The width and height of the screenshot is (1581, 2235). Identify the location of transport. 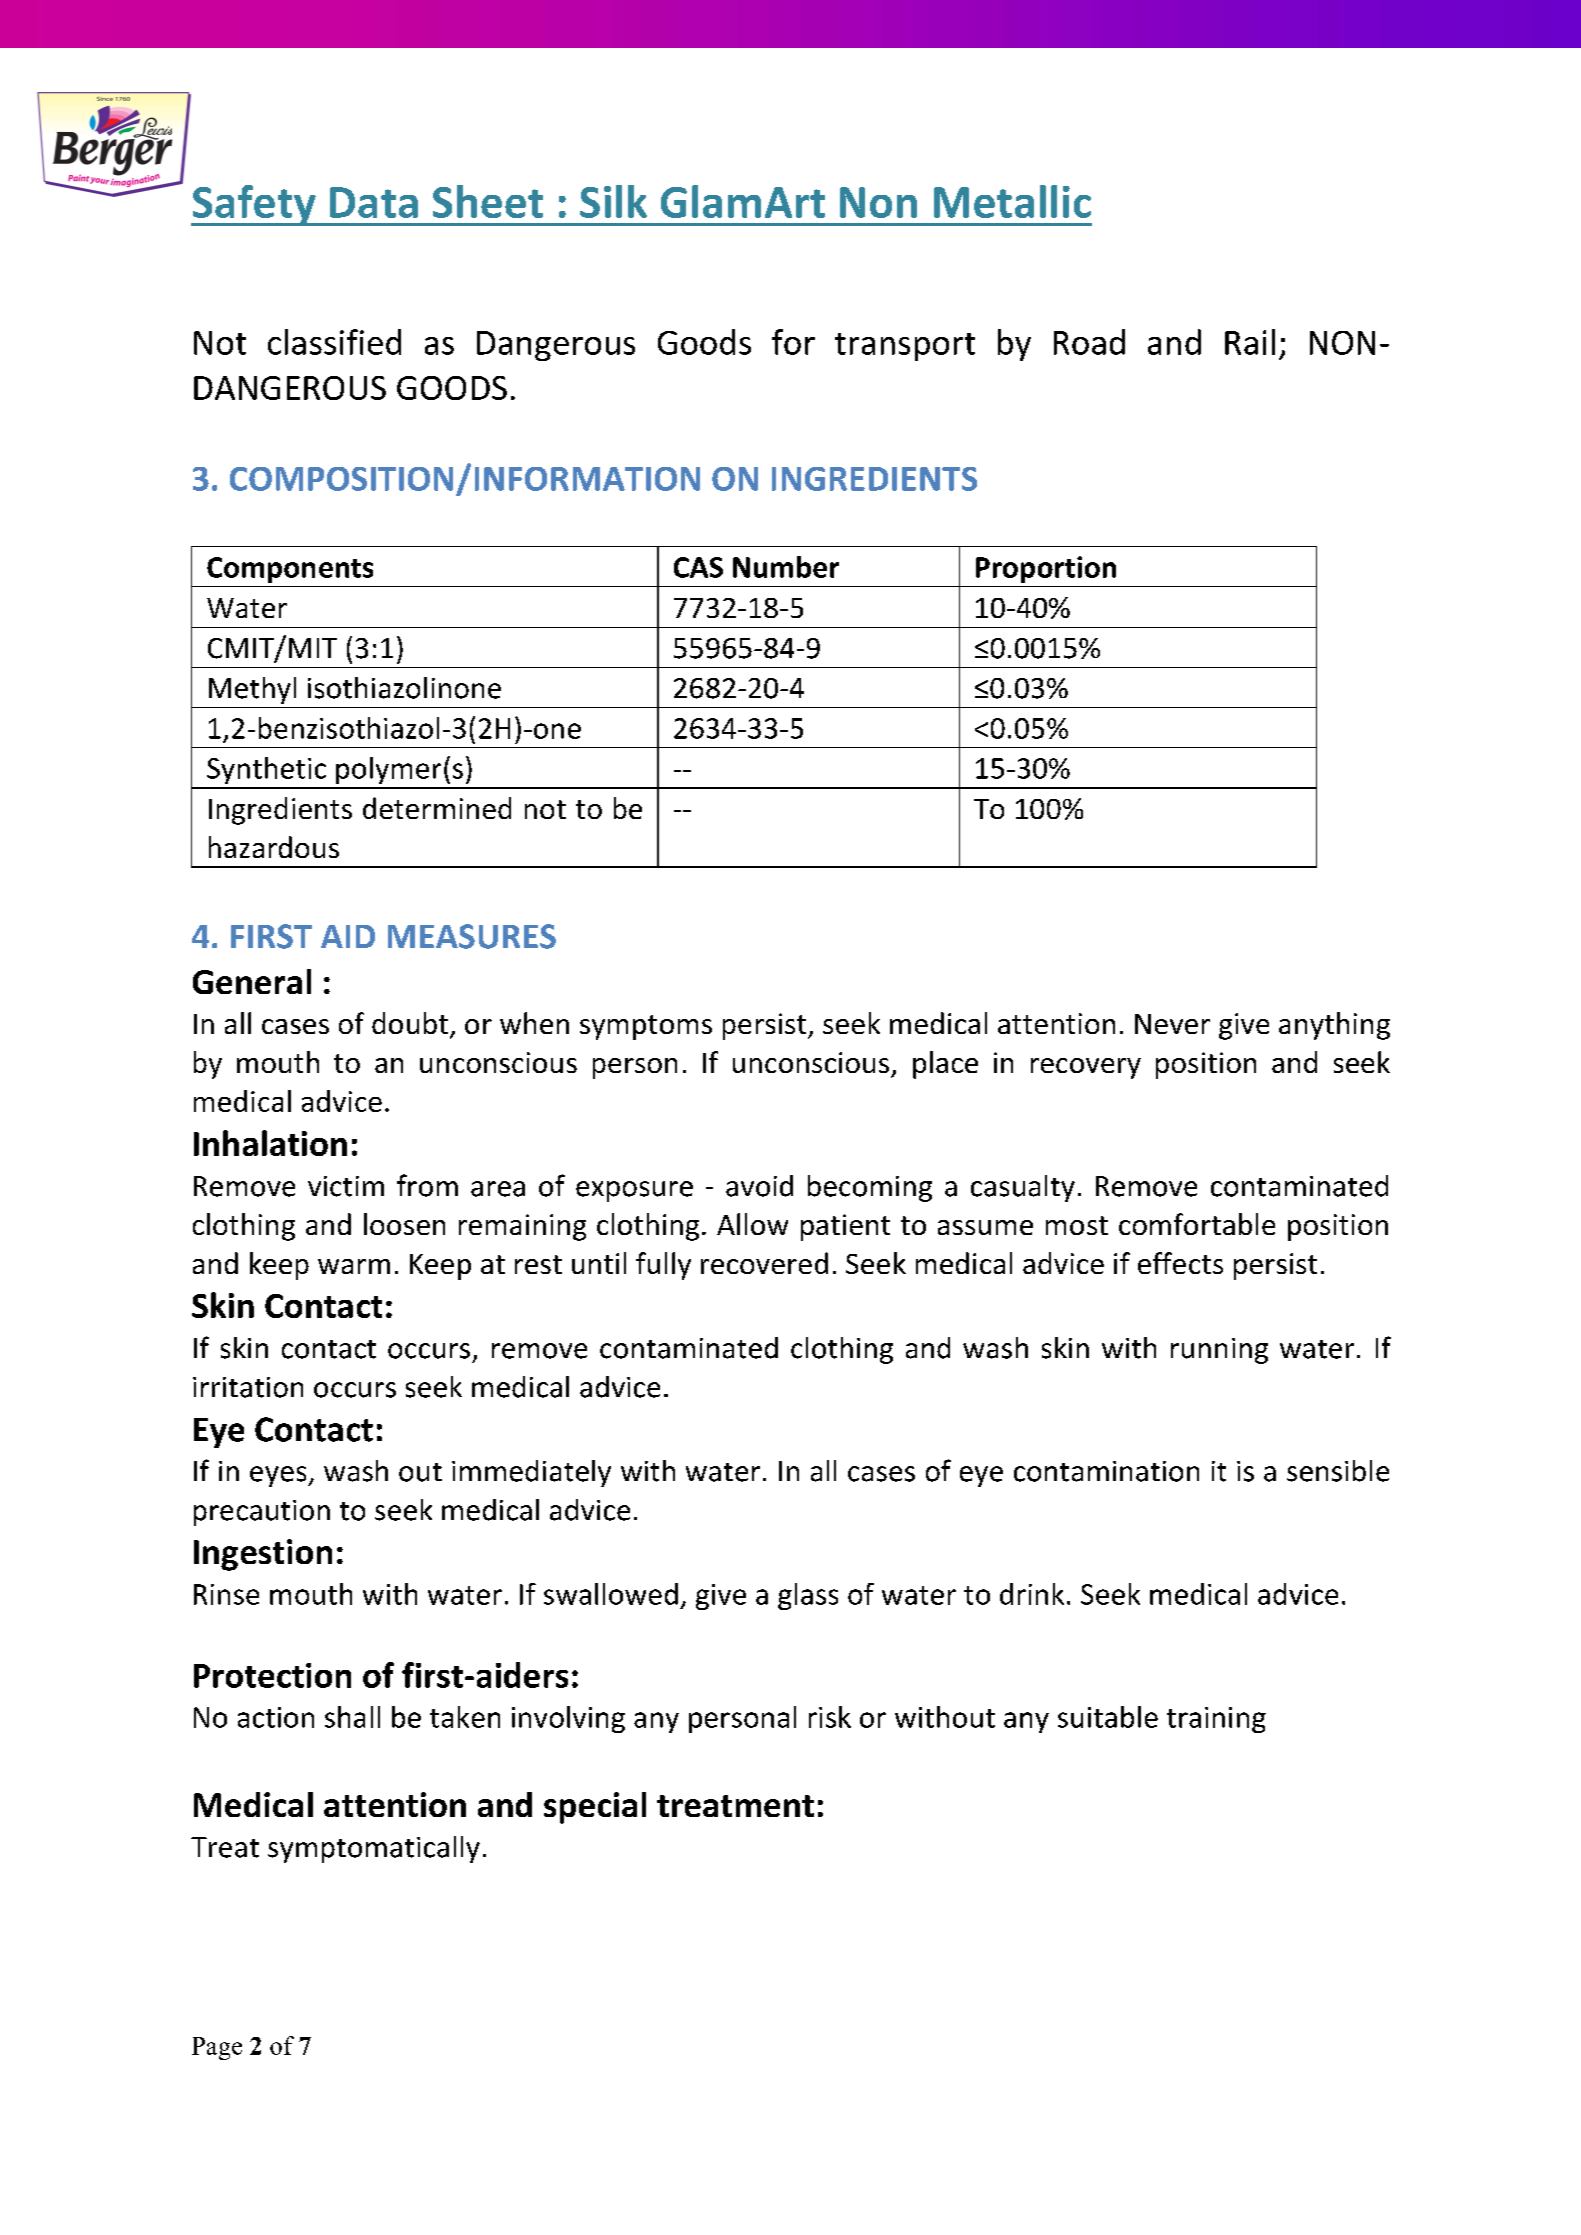
(905, 347).
